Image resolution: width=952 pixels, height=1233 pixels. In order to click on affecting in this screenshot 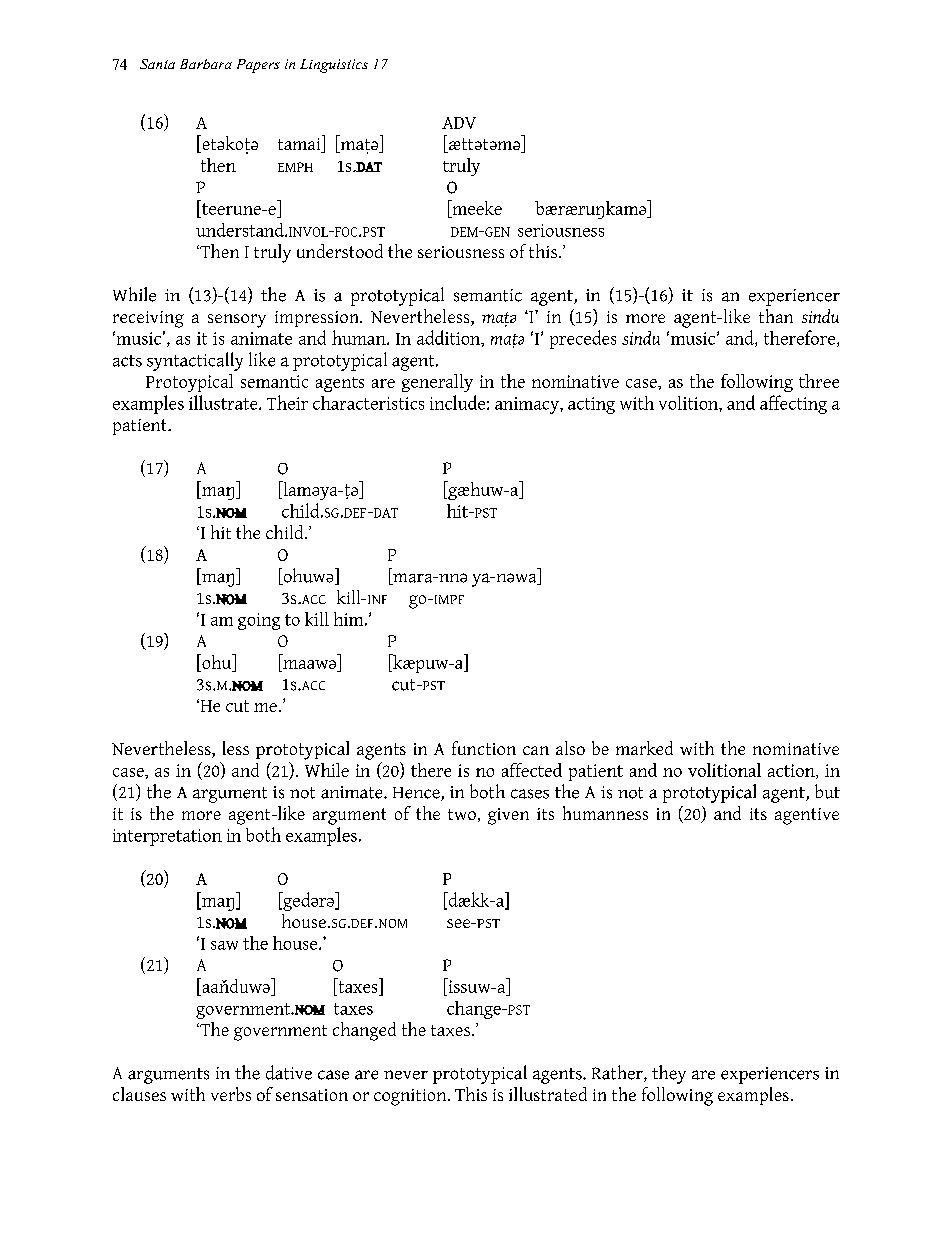, I will do `click(793, 404)`.
